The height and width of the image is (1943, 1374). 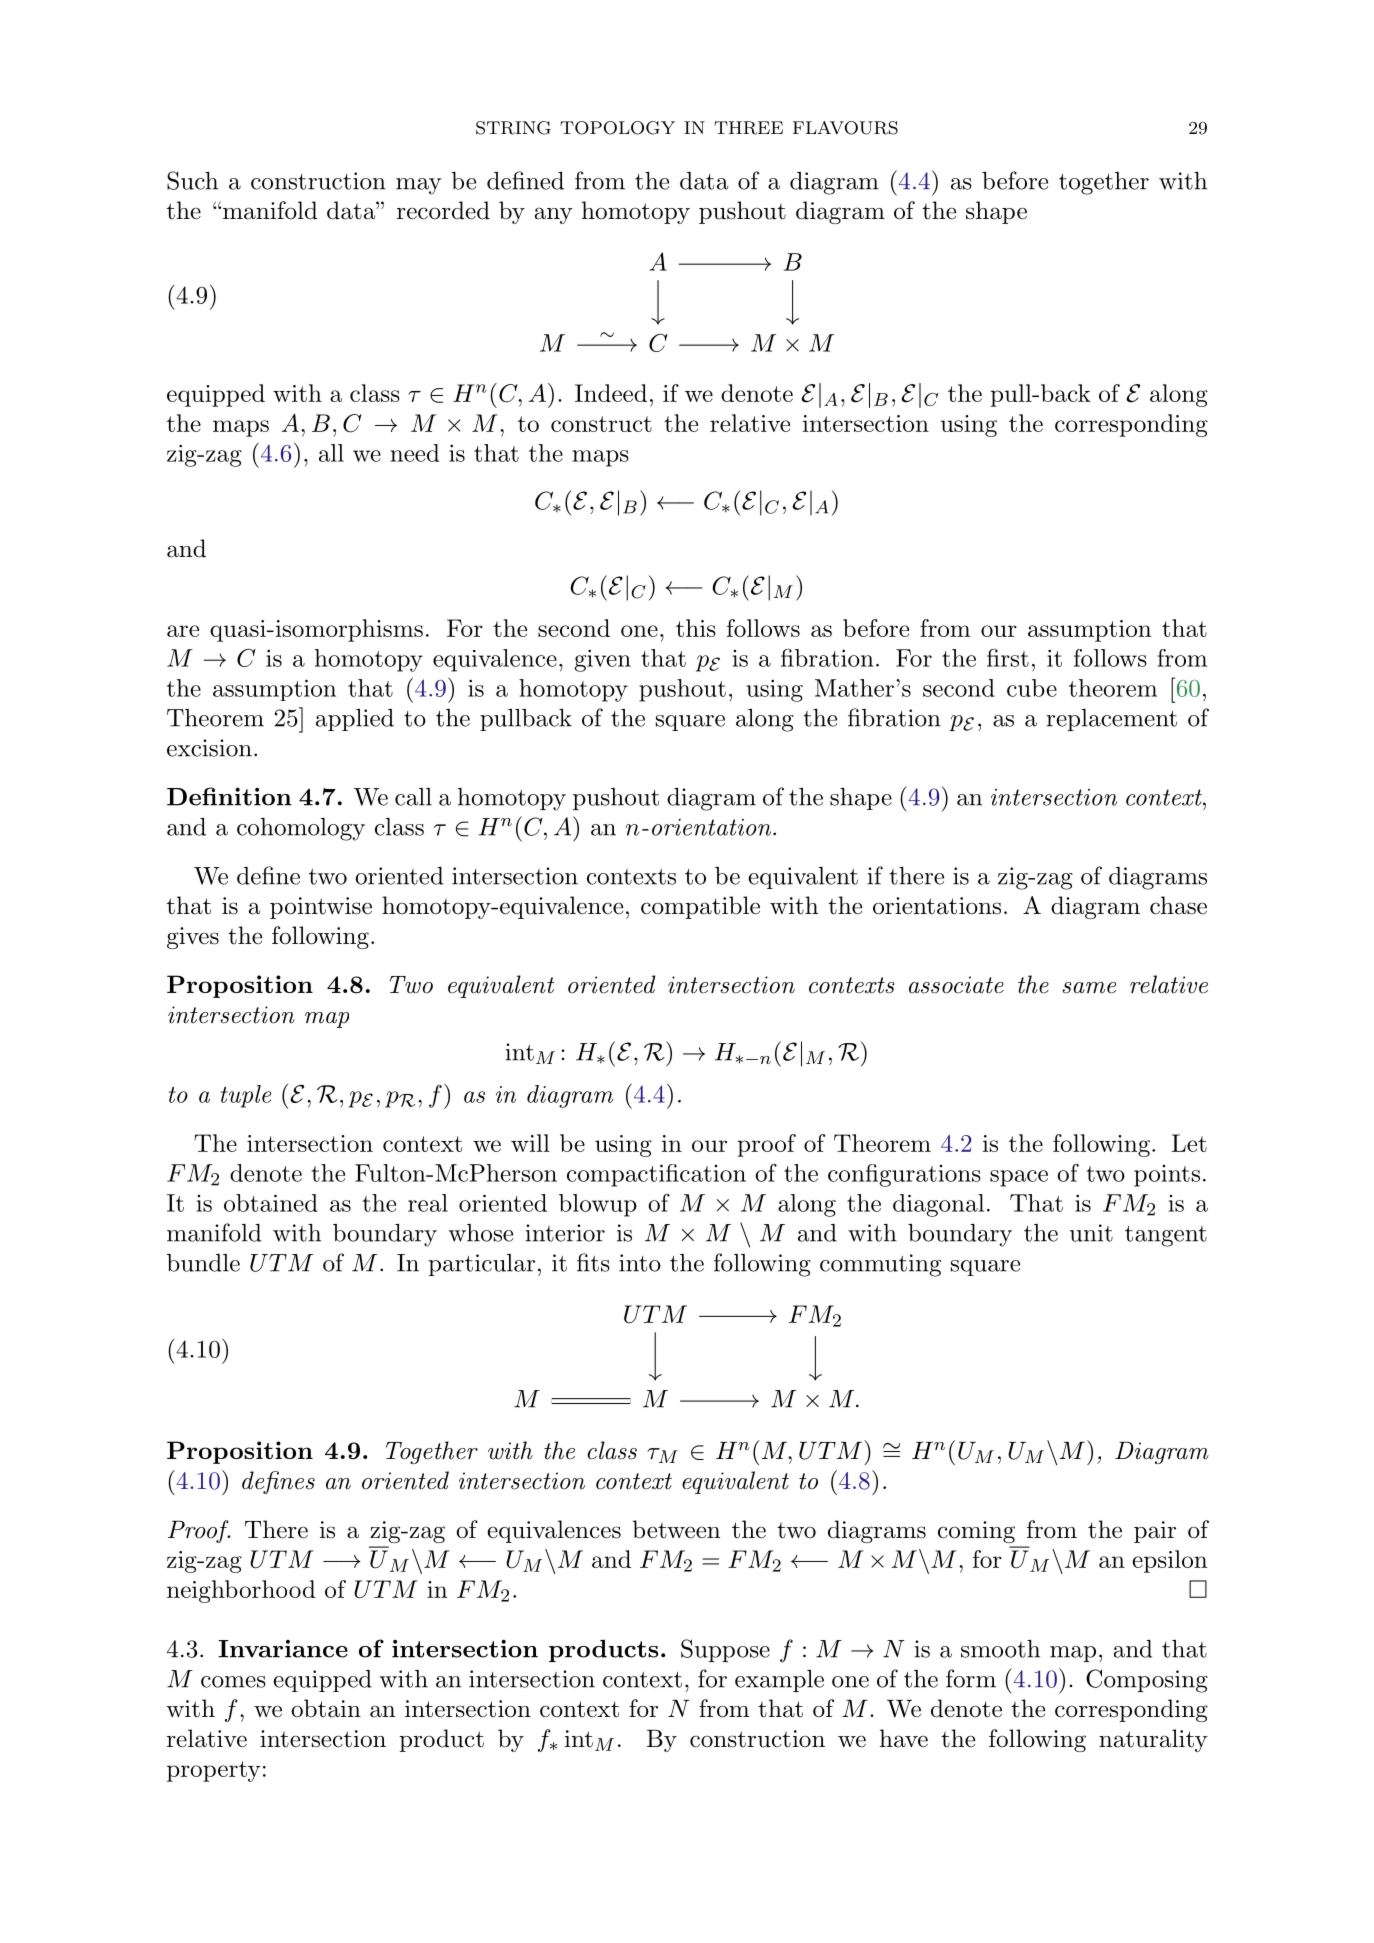 I want to click on THREE, so click(x=748, y=128).
